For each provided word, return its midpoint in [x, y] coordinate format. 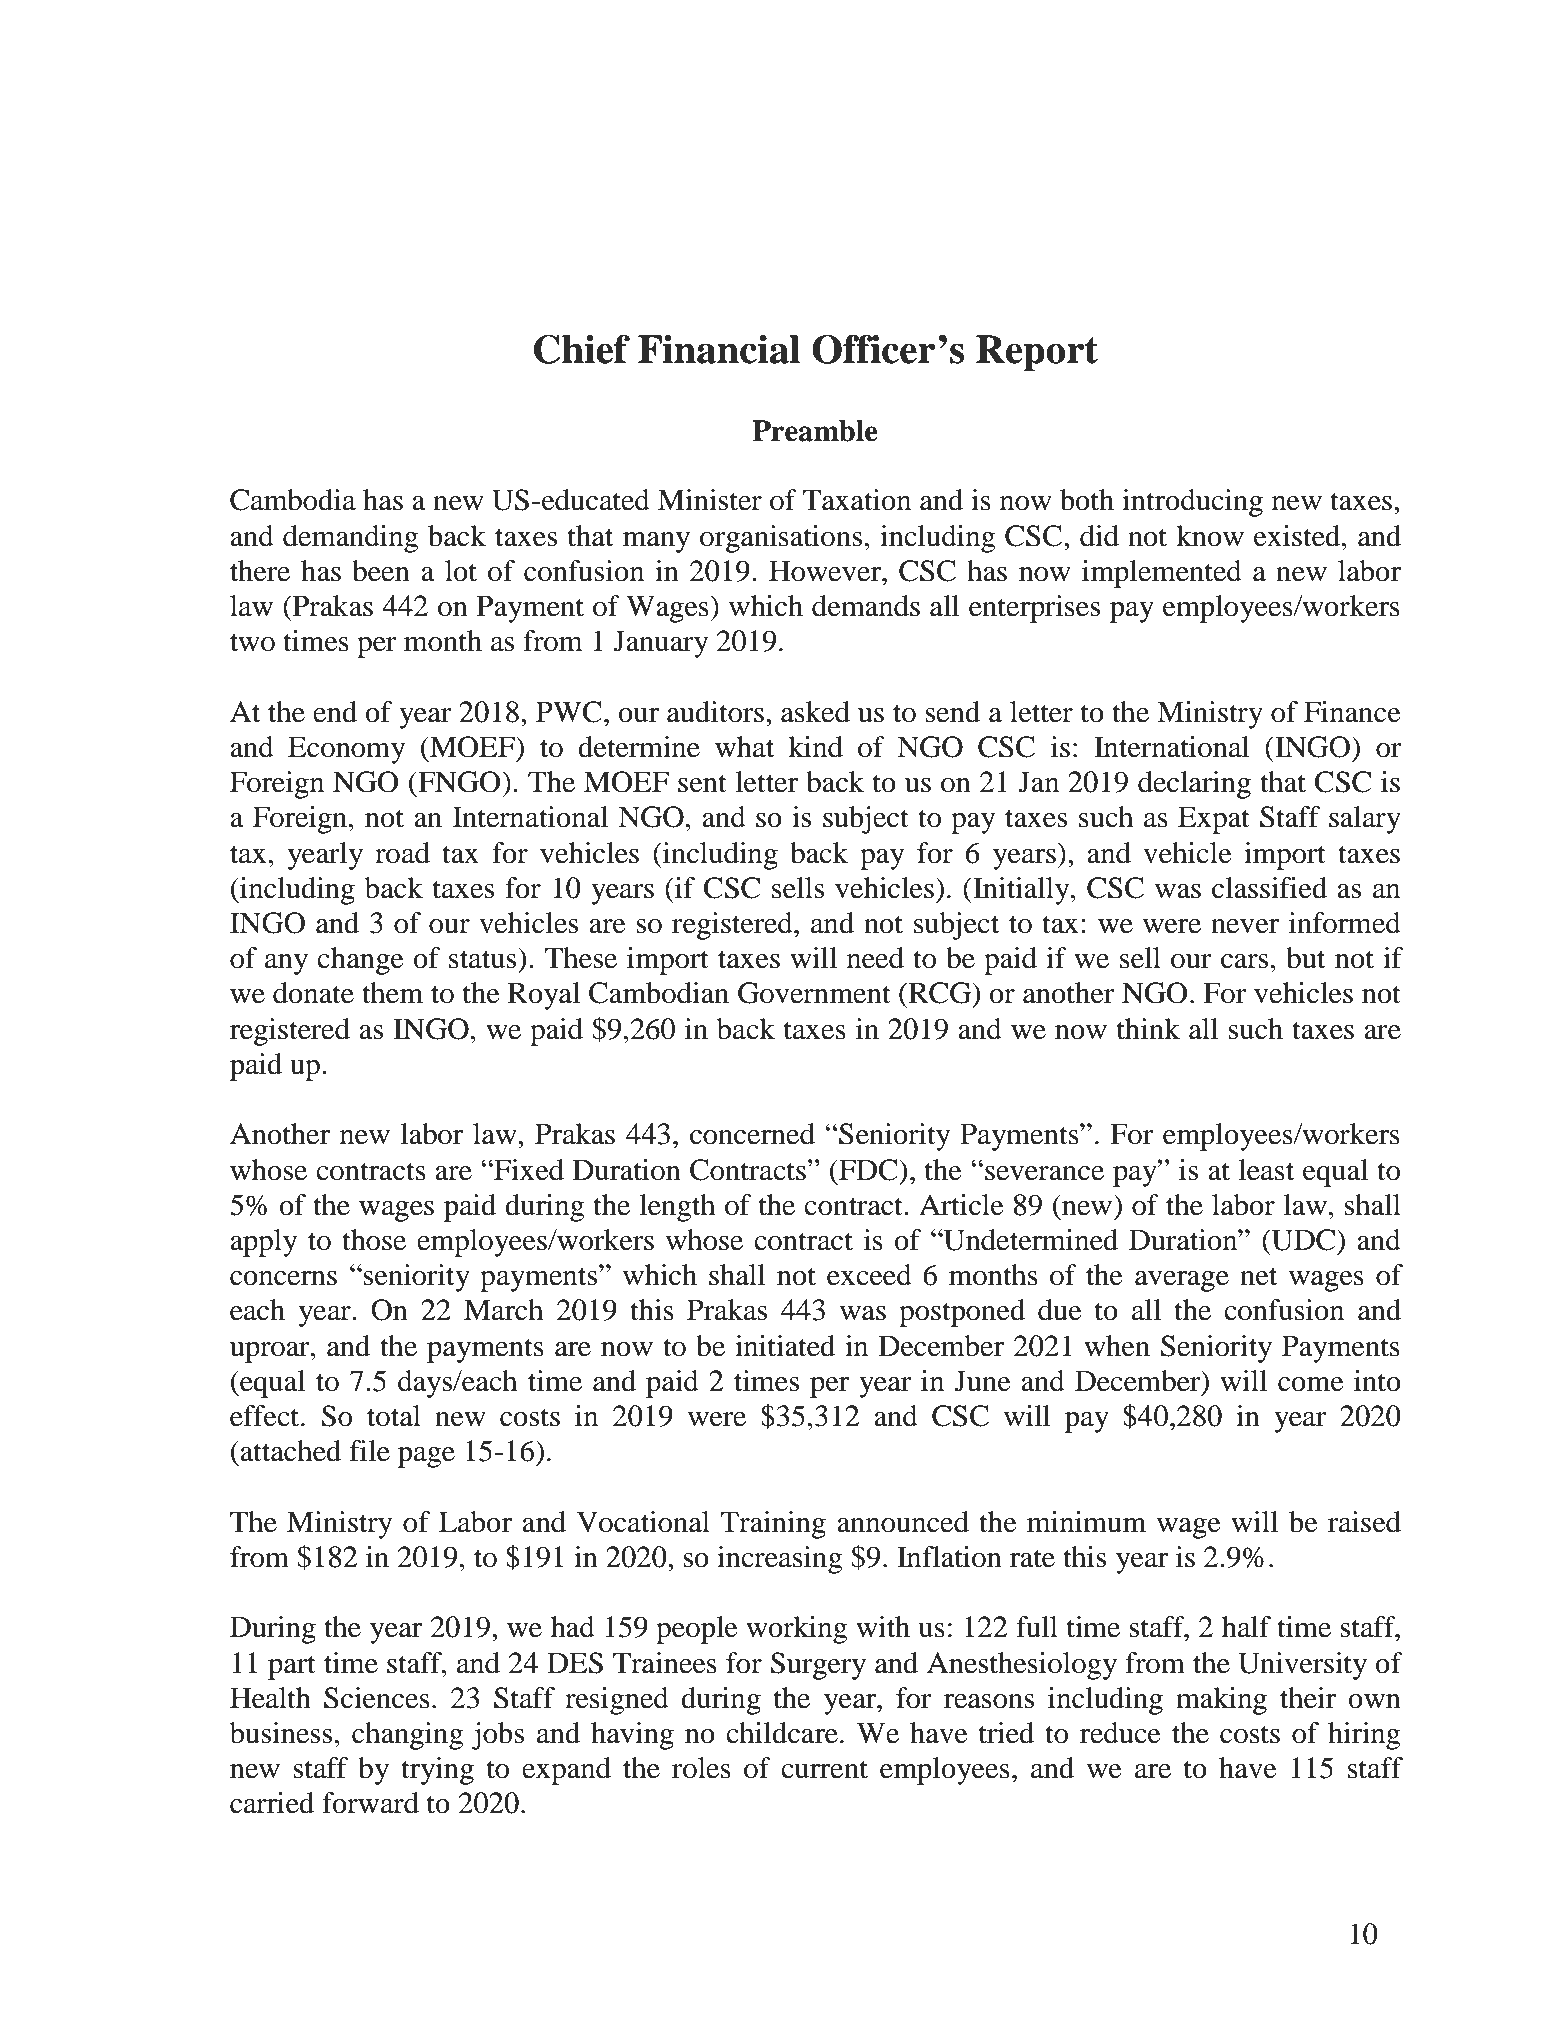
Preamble [815, 431]
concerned [752, 1134]
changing [407, 1736]
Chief [582, 349]
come [1311, 1384]
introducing [1192, 503]
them [392, 993]
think [1148, 1029]
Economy [346, 750]
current [824, 1769]
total [394, 1416]
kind [815, 747]
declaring [1194, 785]
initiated [785, 1346]
